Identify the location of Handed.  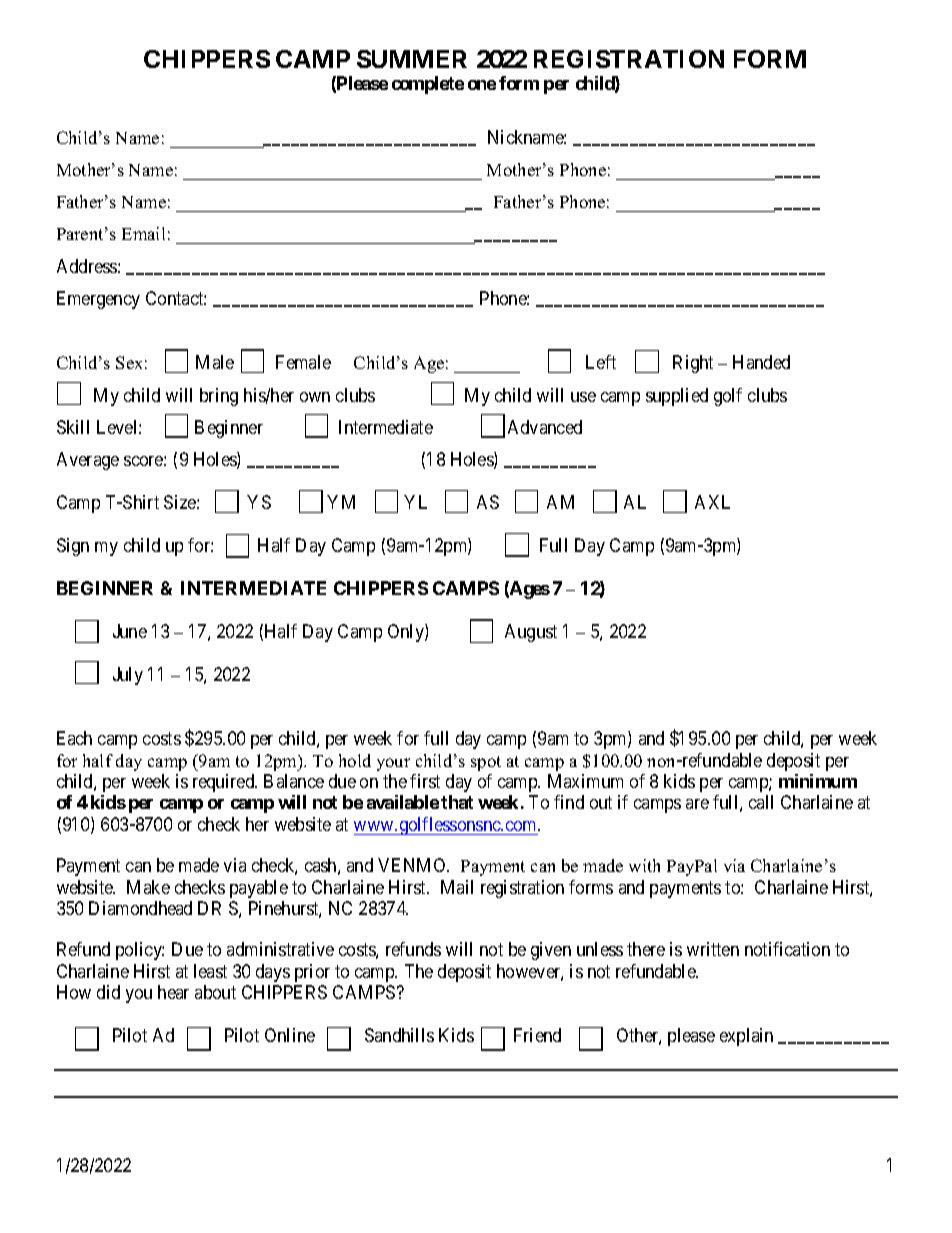
(761, 362).
